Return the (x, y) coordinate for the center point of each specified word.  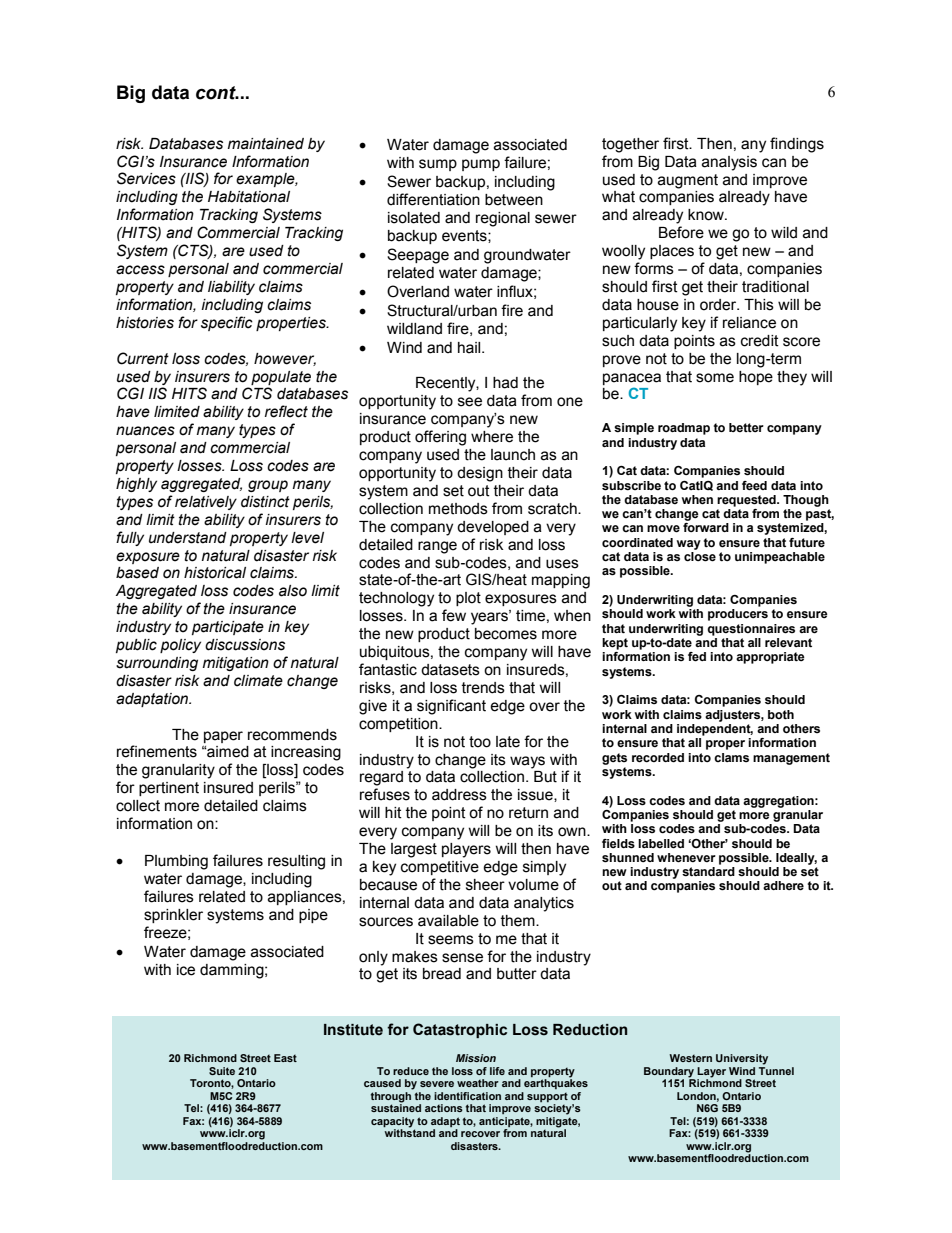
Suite (222, 1071)
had (505, 383)
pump (481, 165)
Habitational (249, 197)
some (715, 378)
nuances (145, 431)
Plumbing (176, 862)
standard (708, 872)
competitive (440, 868)
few (454, 615)
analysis (729, 163)
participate (228, 628)
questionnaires (751, 630)
